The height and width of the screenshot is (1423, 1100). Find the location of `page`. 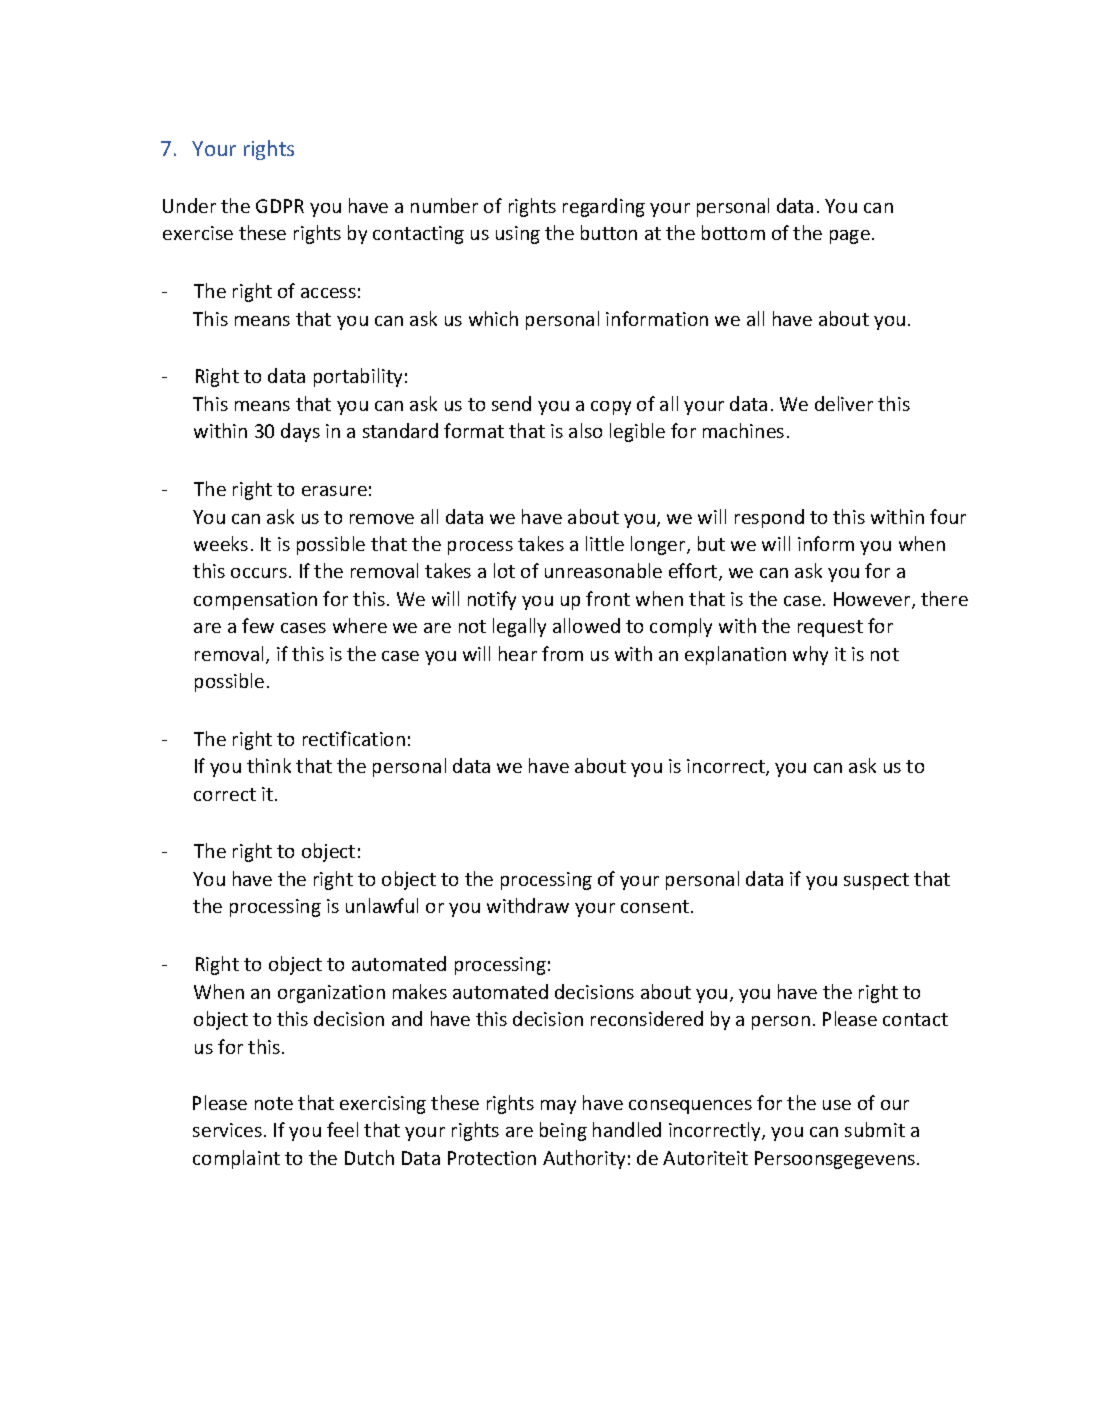

page is located at coordinates (850, 237).
